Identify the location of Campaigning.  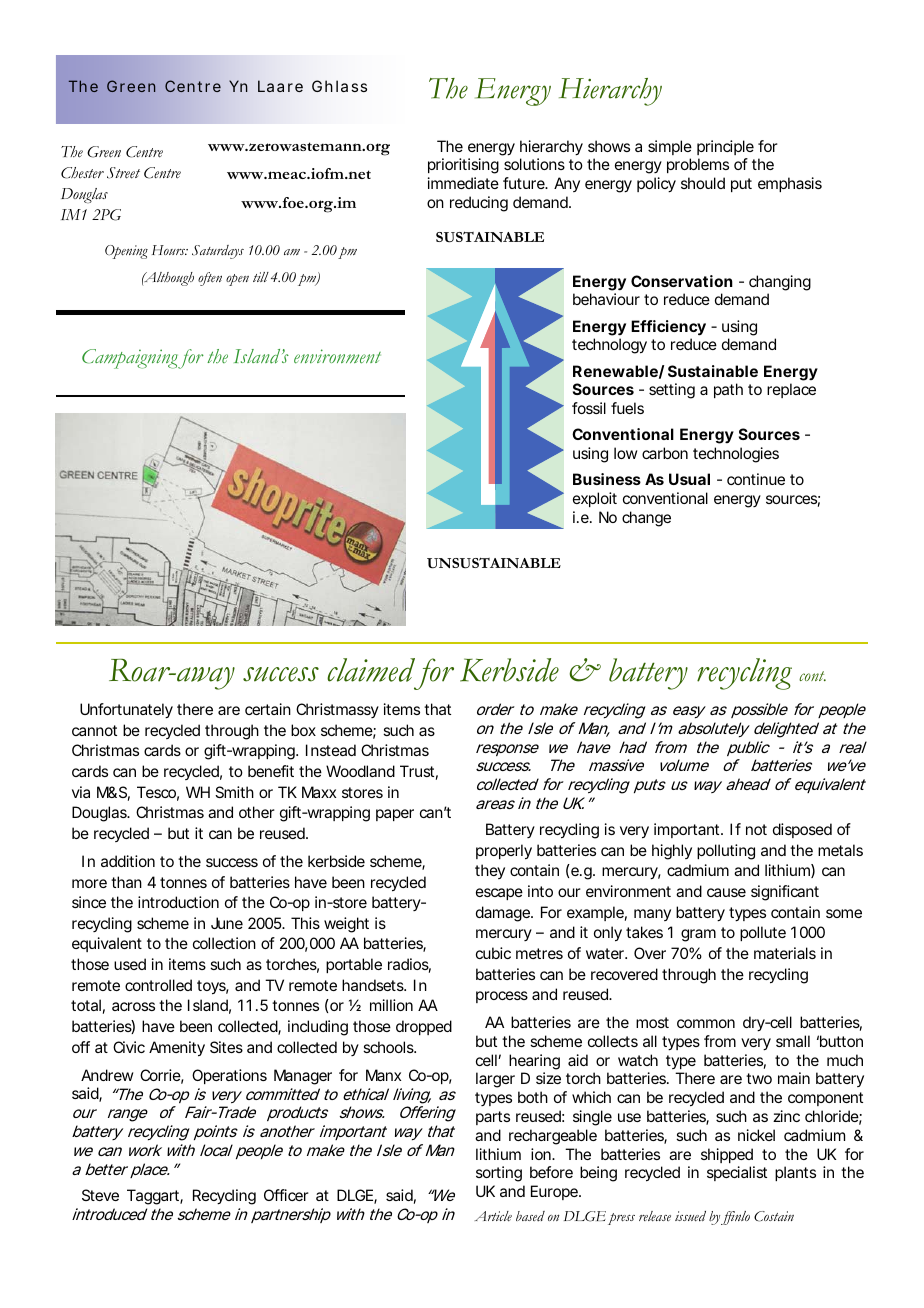
(130, 359).
